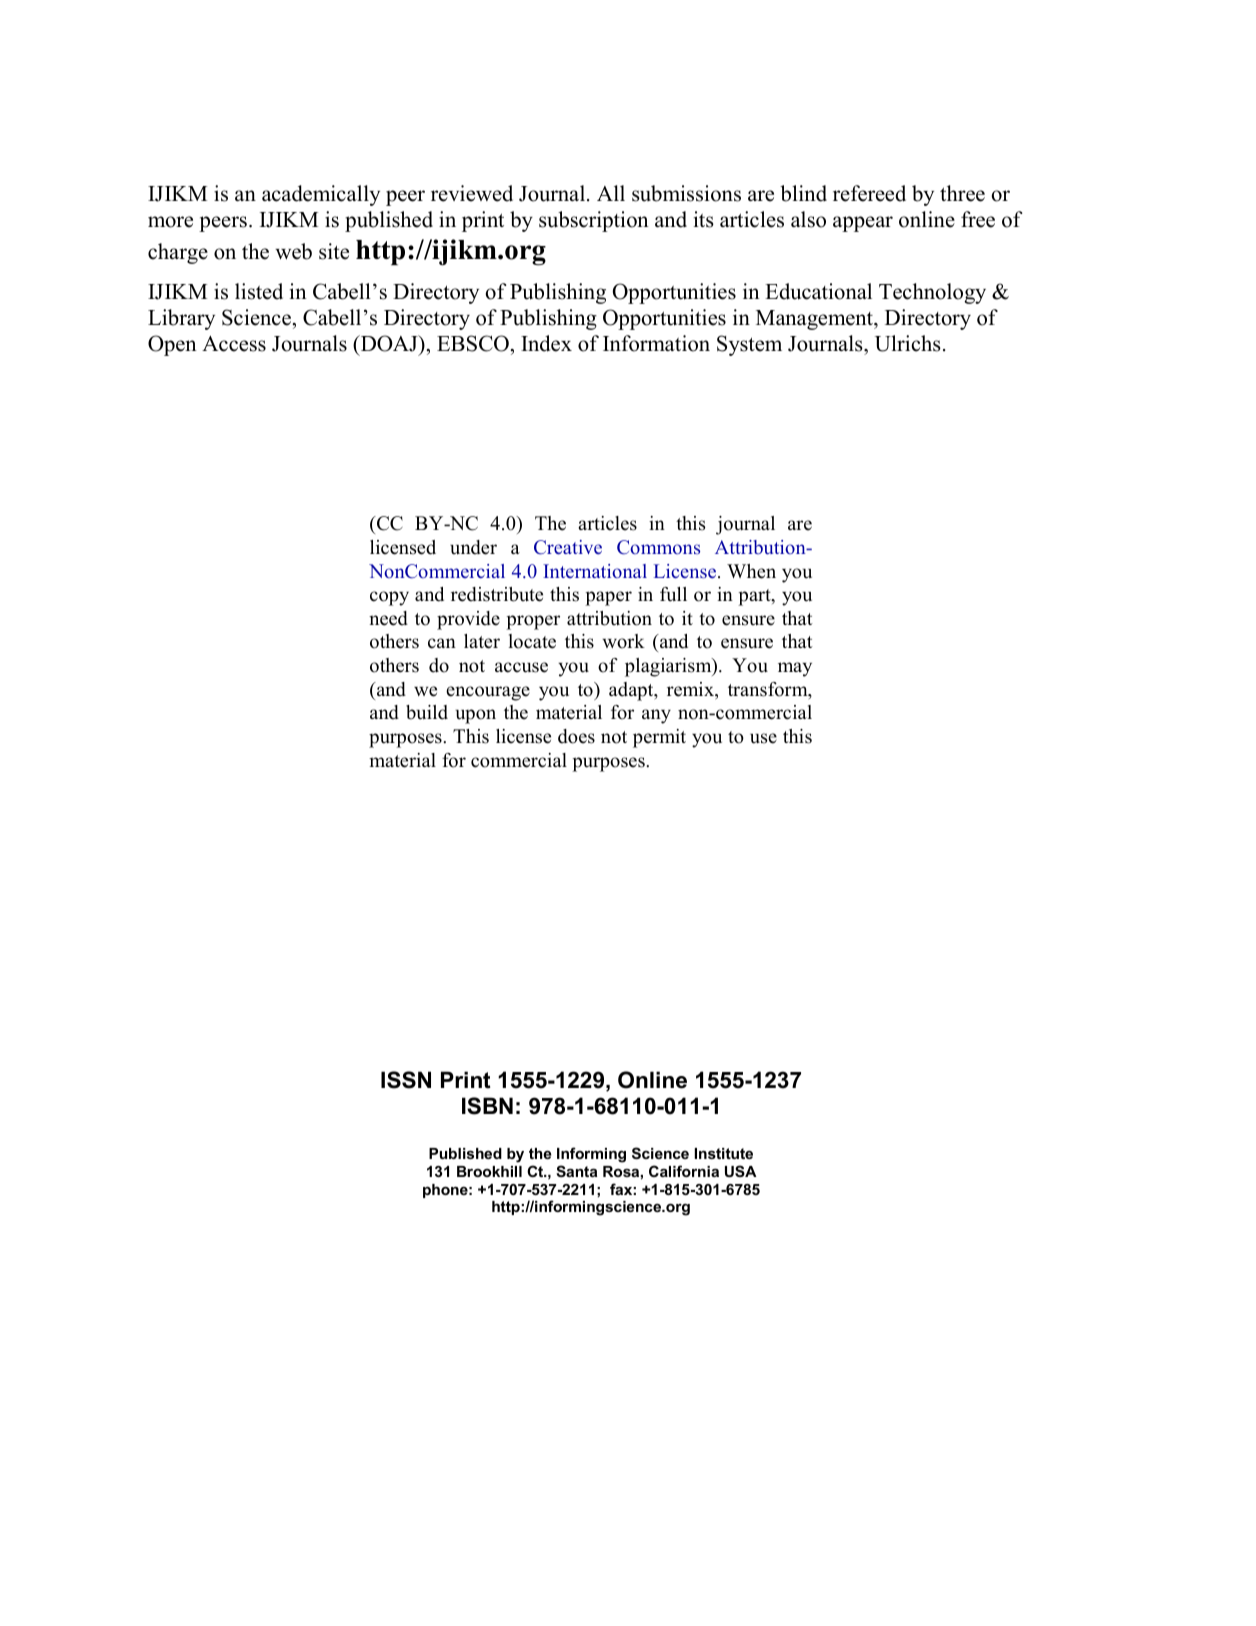 The width and height of the screenshot is (1256, 1626). What do you see at coordinates (521, 667) in the screenshot?
I see `accuse` at bounding box center [521, 667].
